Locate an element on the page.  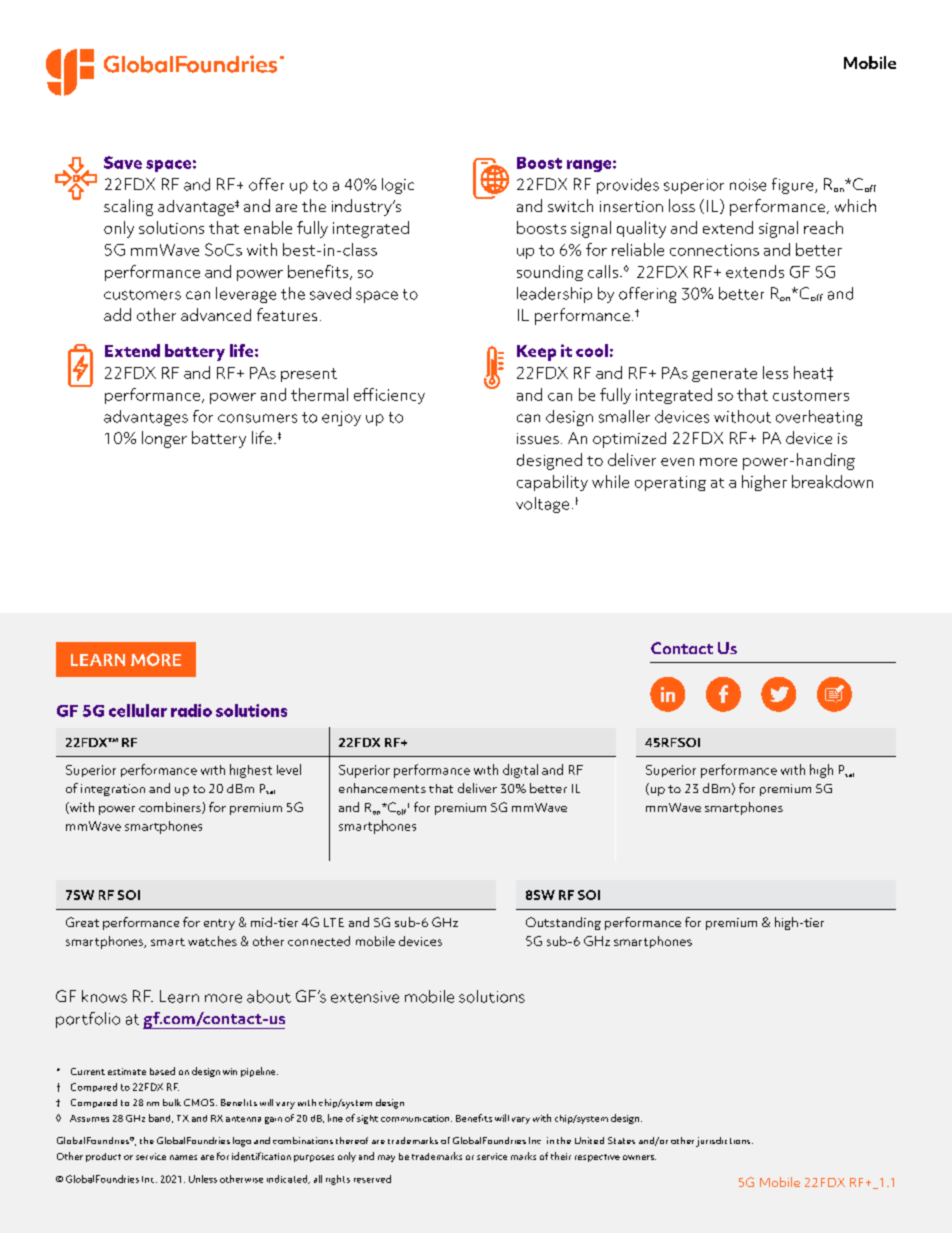
capability is located at coordinates (552, 483).
